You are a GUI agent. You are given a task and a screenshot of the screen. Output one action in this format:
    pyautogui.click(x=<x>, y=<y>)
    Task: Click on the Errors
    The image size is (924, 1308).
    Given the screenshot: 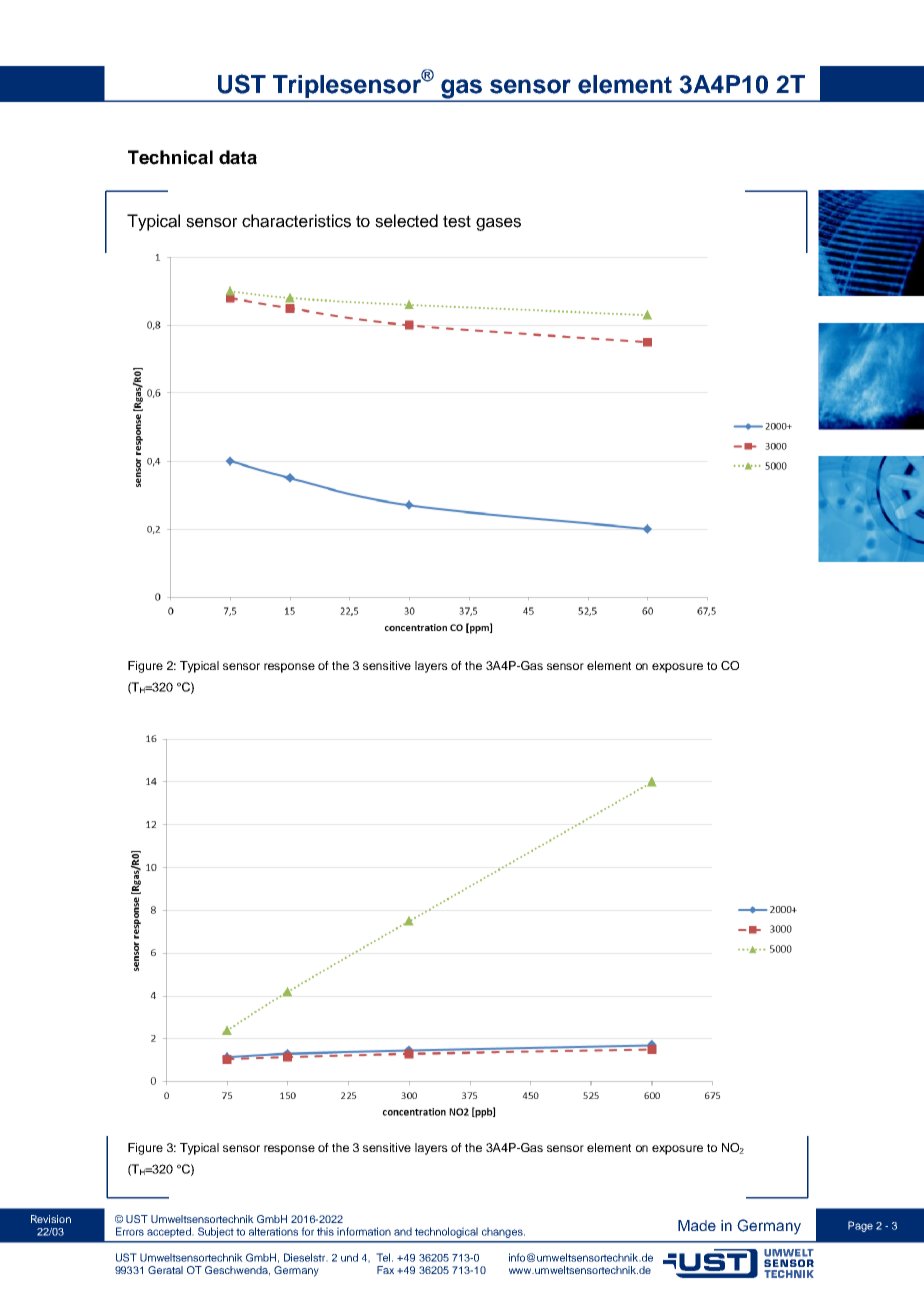 What is the action you would take?
    pyautogui.click(x=130, y=1231)
